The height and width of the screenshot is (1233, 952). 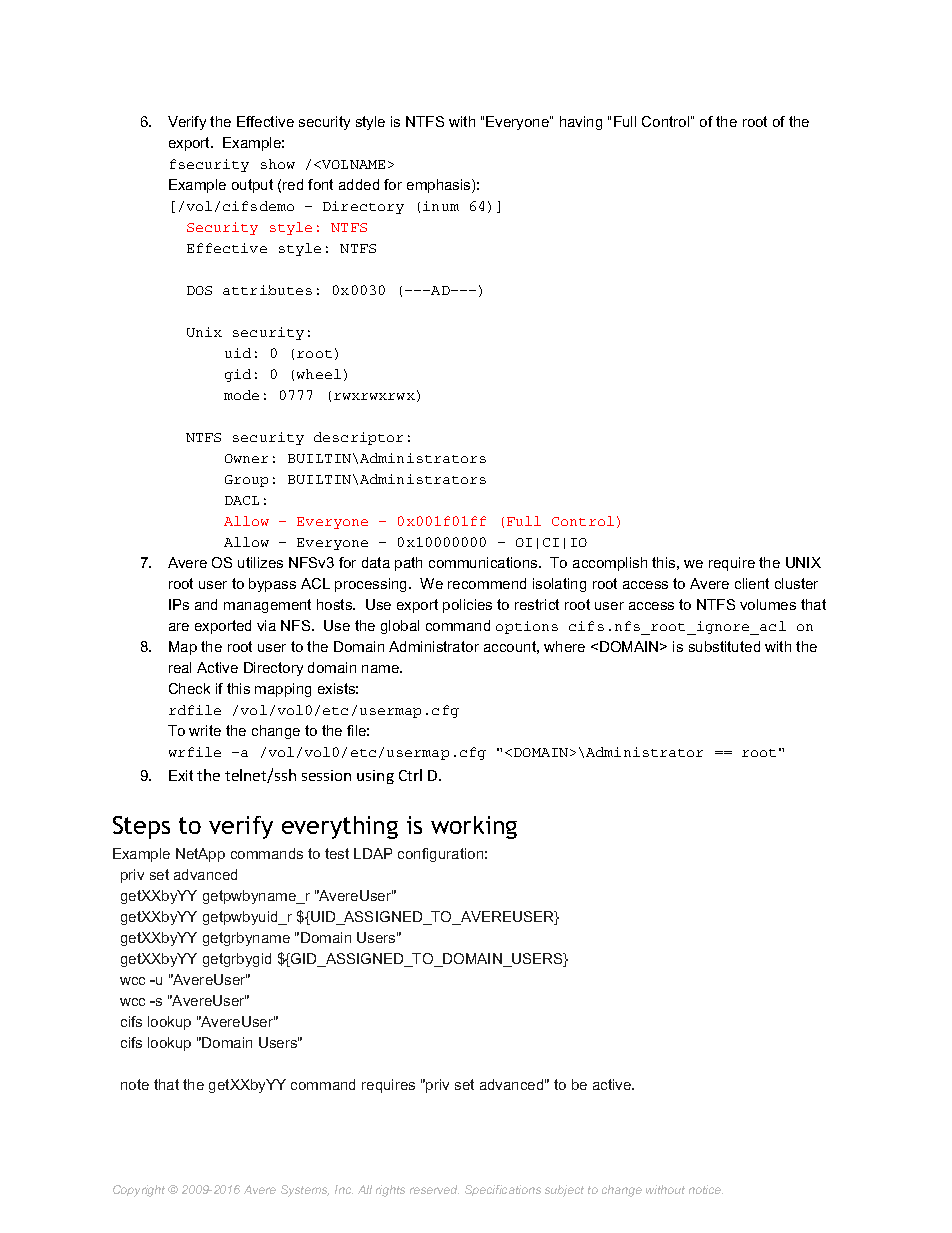 What do you see at coordinates (440, 186) in the screenshot?
I see `emphasis` at bounding box center [440, 186].
